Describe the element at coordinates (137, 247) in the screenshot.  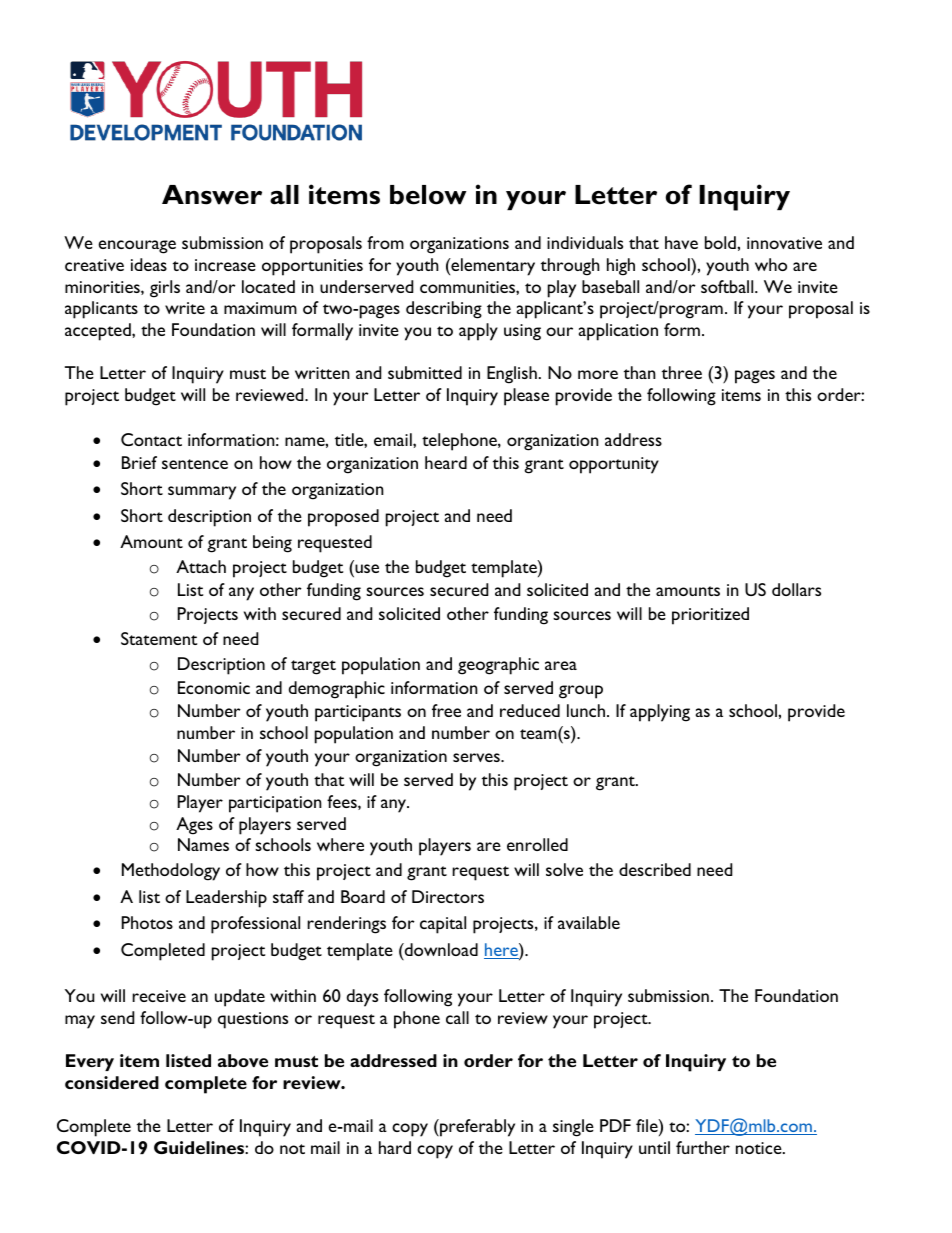
I see `encourage` at that location.
